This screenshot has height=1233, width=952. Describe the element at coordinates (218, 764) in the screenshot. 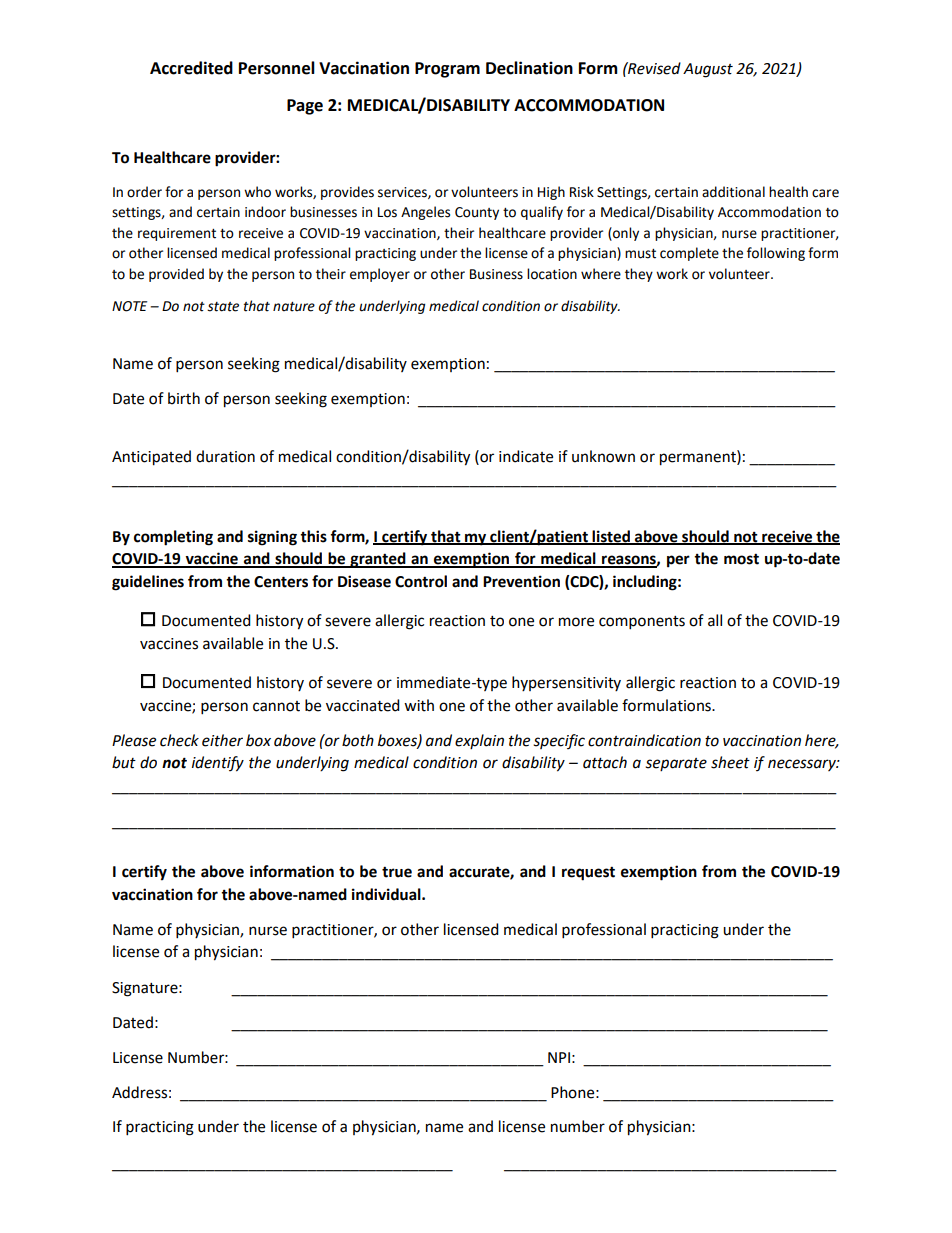

I see `identify` at that location.
